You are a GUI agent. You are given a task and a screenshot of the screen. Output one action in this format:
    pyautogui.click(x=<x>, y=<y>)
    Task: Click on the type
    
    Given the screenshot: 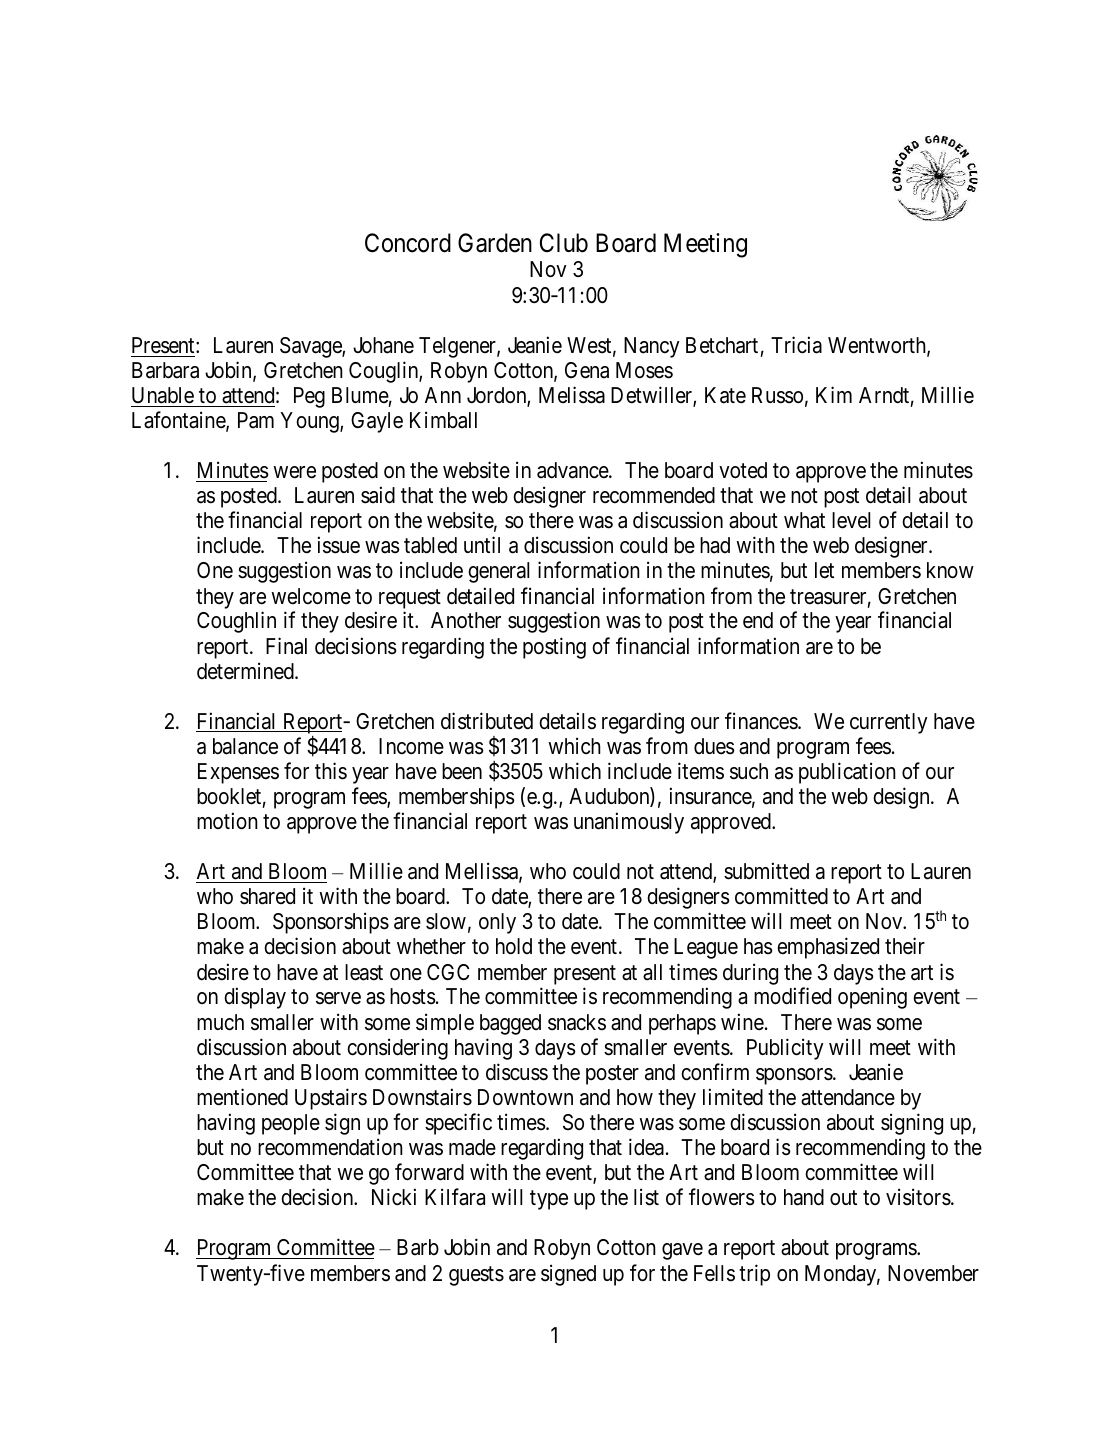 What is the action you would take?
    pyautogui.click(x=549, y=1200)
